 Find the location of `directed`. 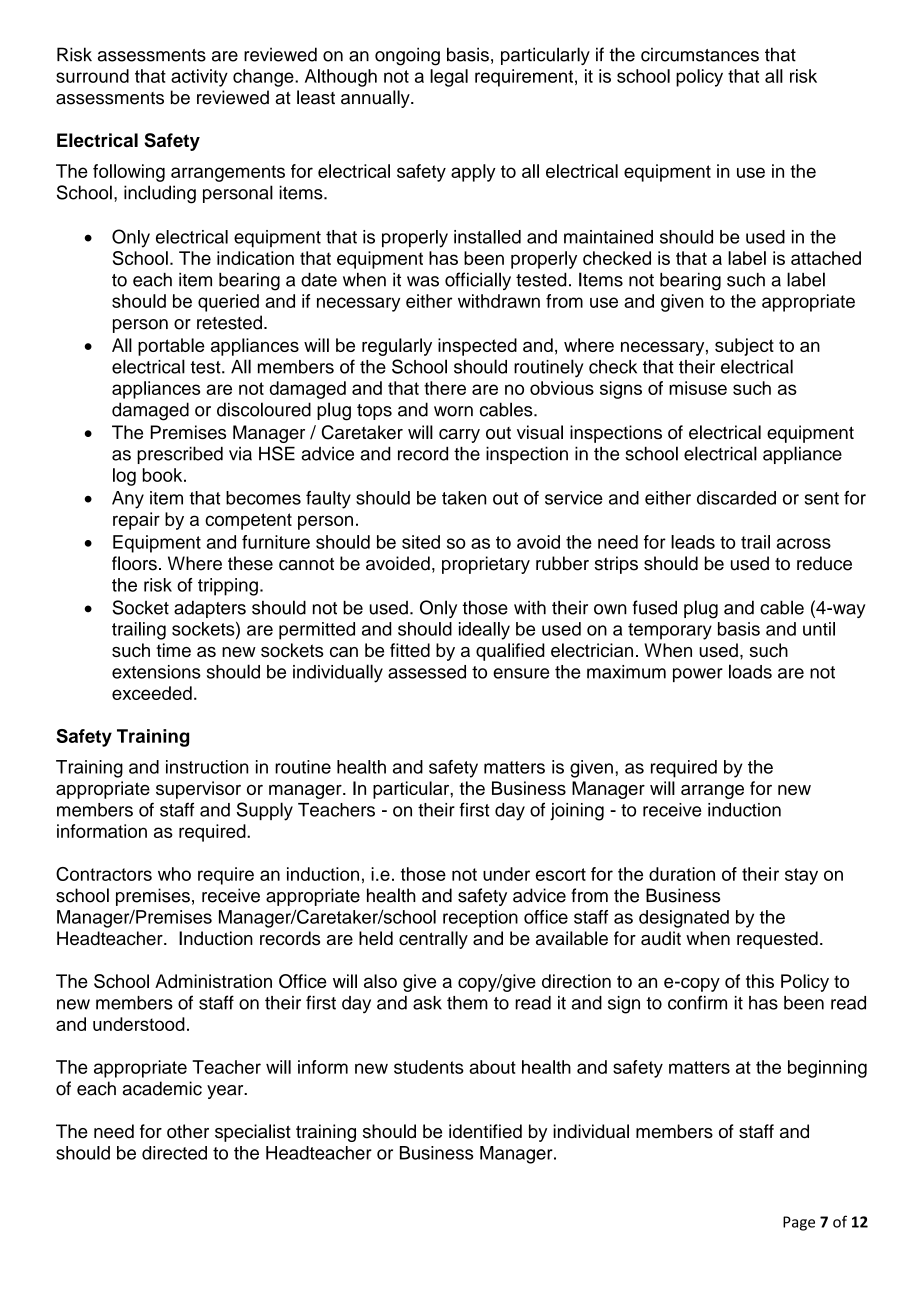

directed is located at coordinates (174, 1153).
